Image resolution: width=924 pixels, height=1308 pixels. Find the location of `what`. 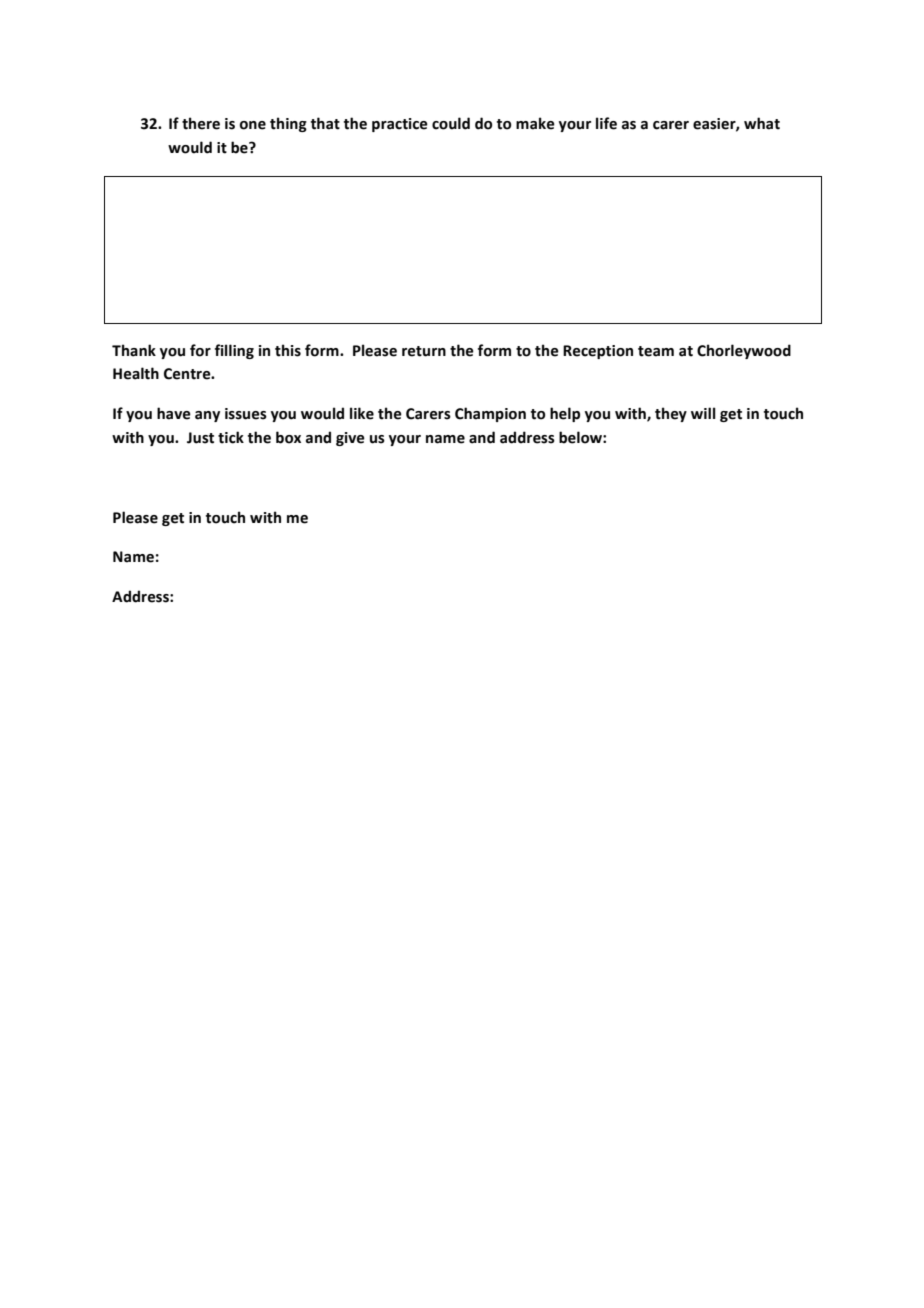

what is located at coordinates (762, 123).
